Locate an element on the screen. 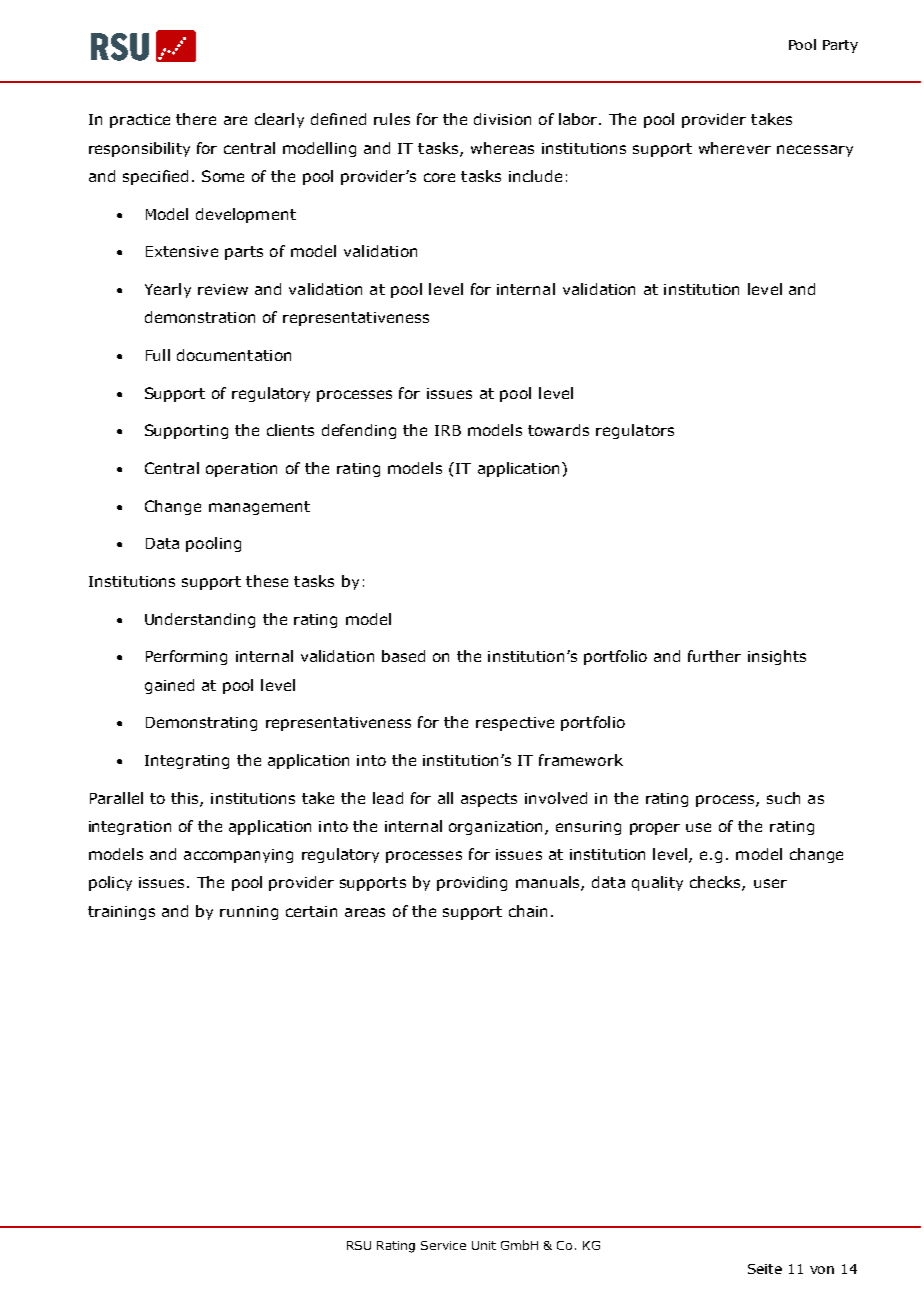 The height and width of the screenshot is (1308, 924). there is located at coordinates (196, 119).
